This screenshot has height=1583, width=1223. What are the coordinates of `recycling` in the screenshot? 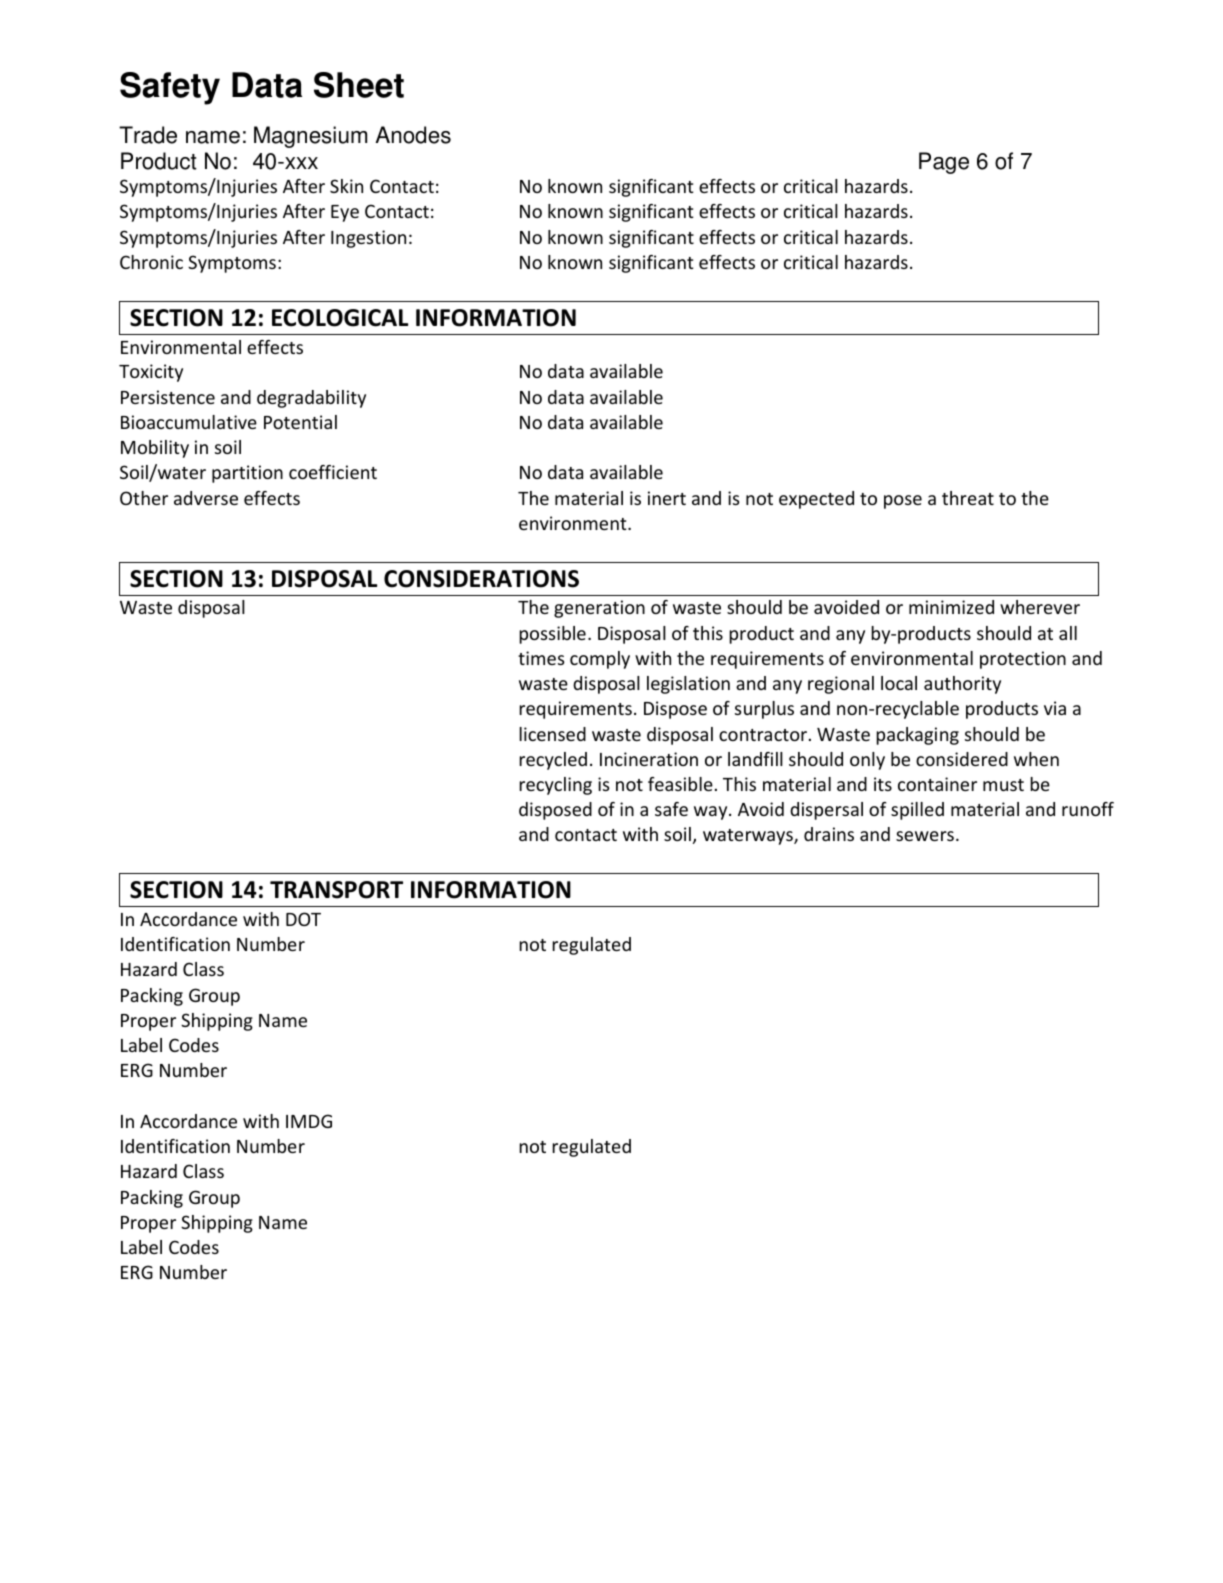 It's located at (555, 786).
